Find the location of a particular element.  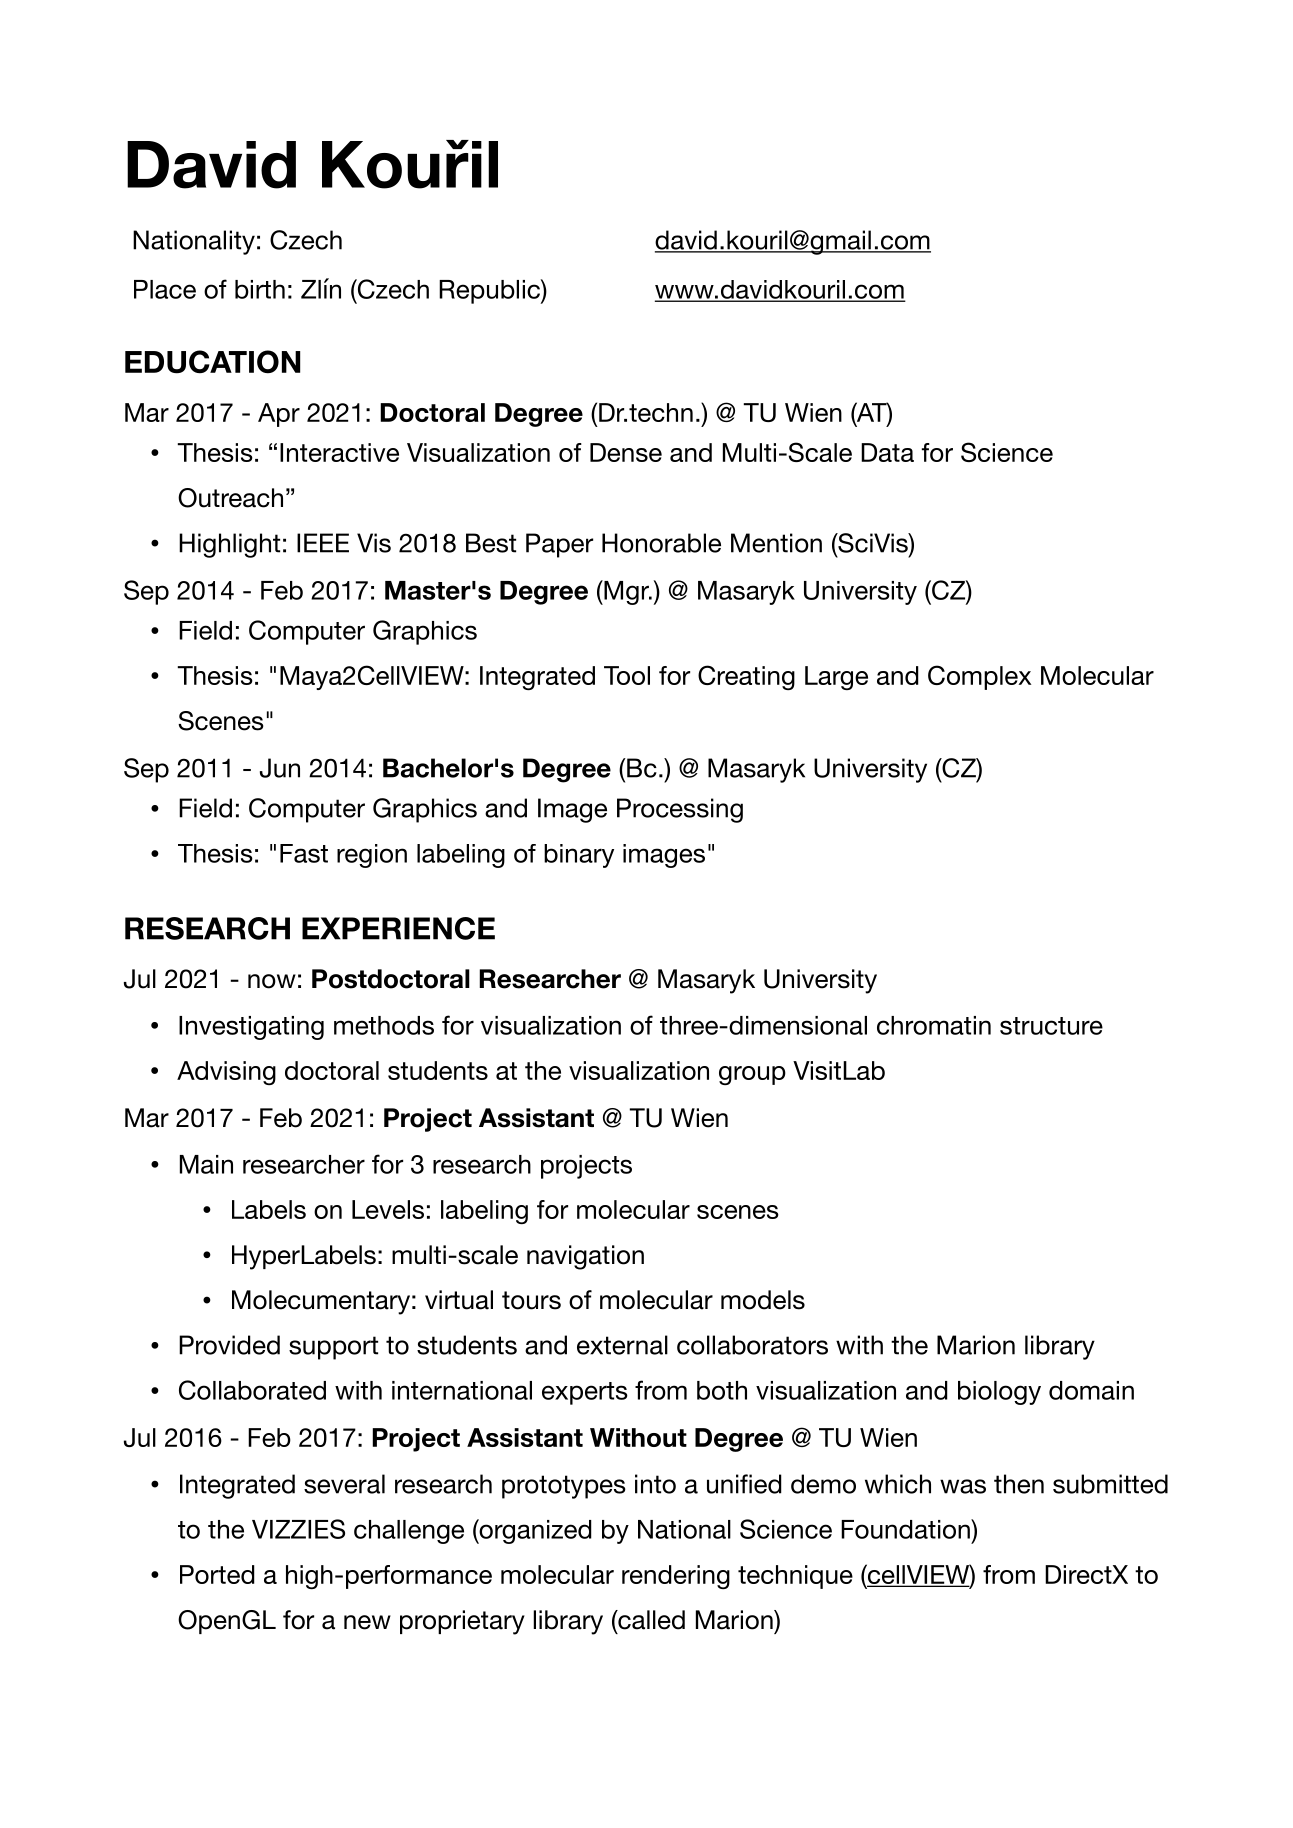

birth is located at coordinates (260, 289).
